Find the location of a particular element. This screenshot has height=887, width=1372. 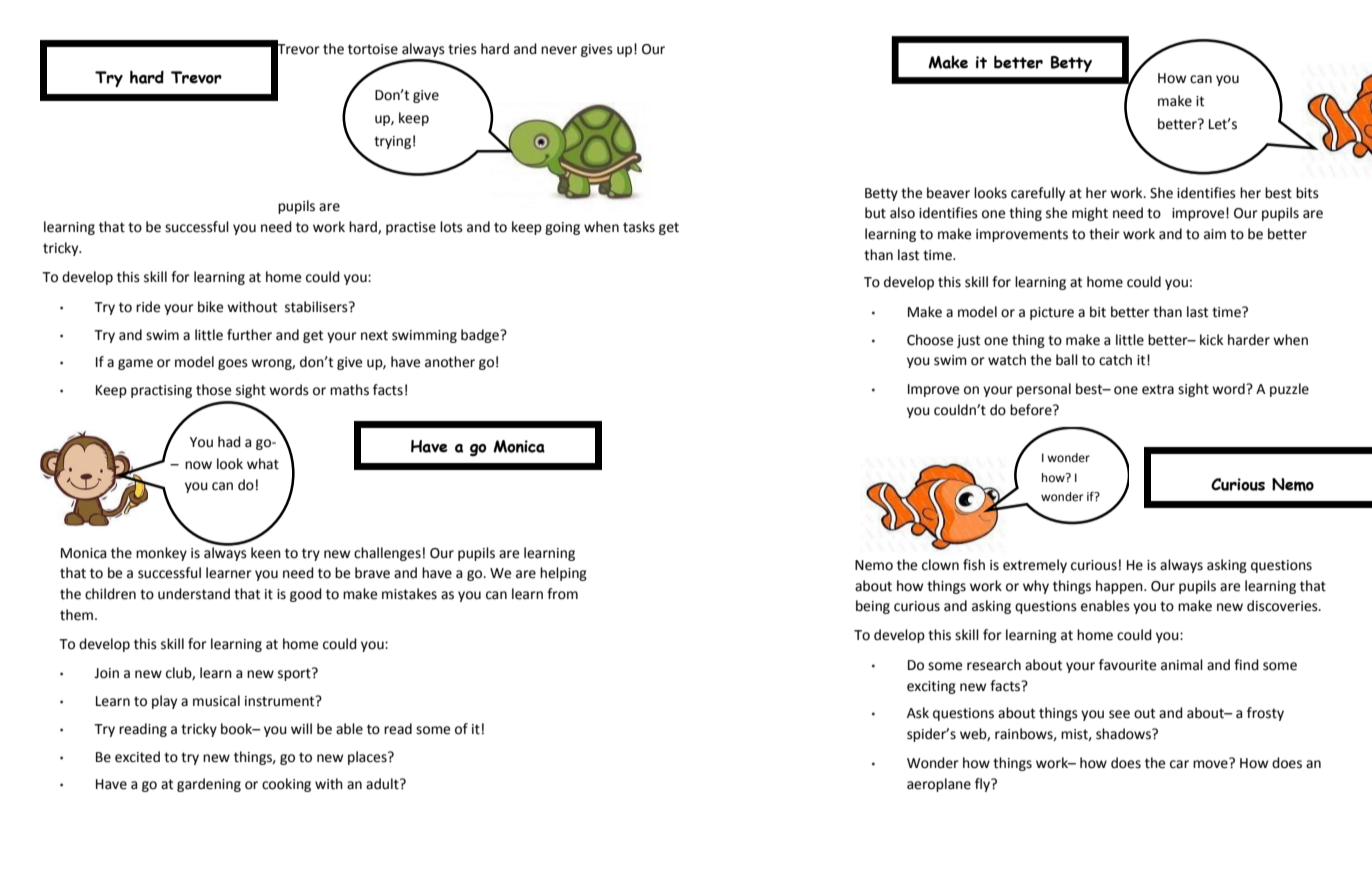

further is located at coordinates (249, 335).
